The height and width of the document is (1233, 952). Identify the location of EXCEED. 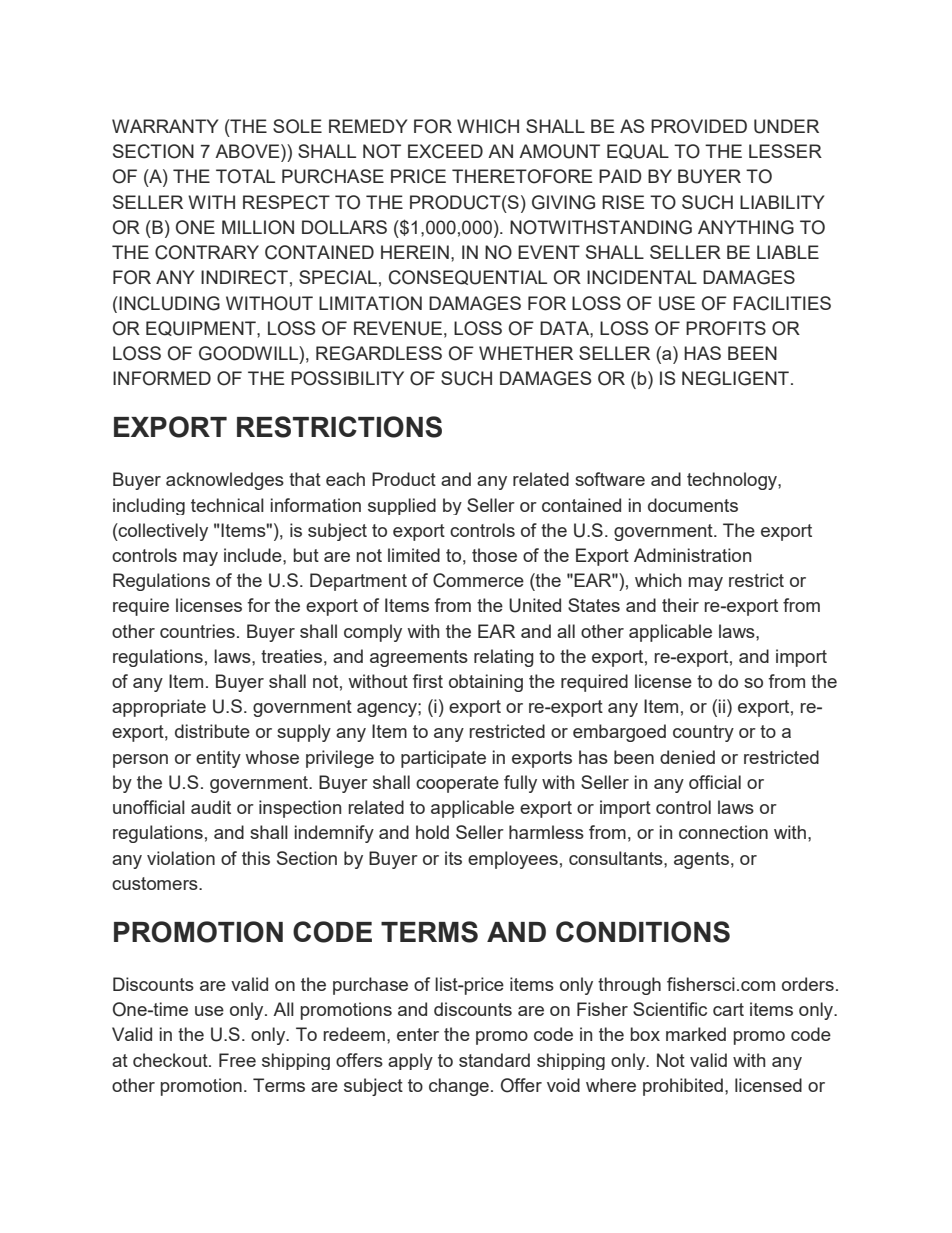
(445, 151).
